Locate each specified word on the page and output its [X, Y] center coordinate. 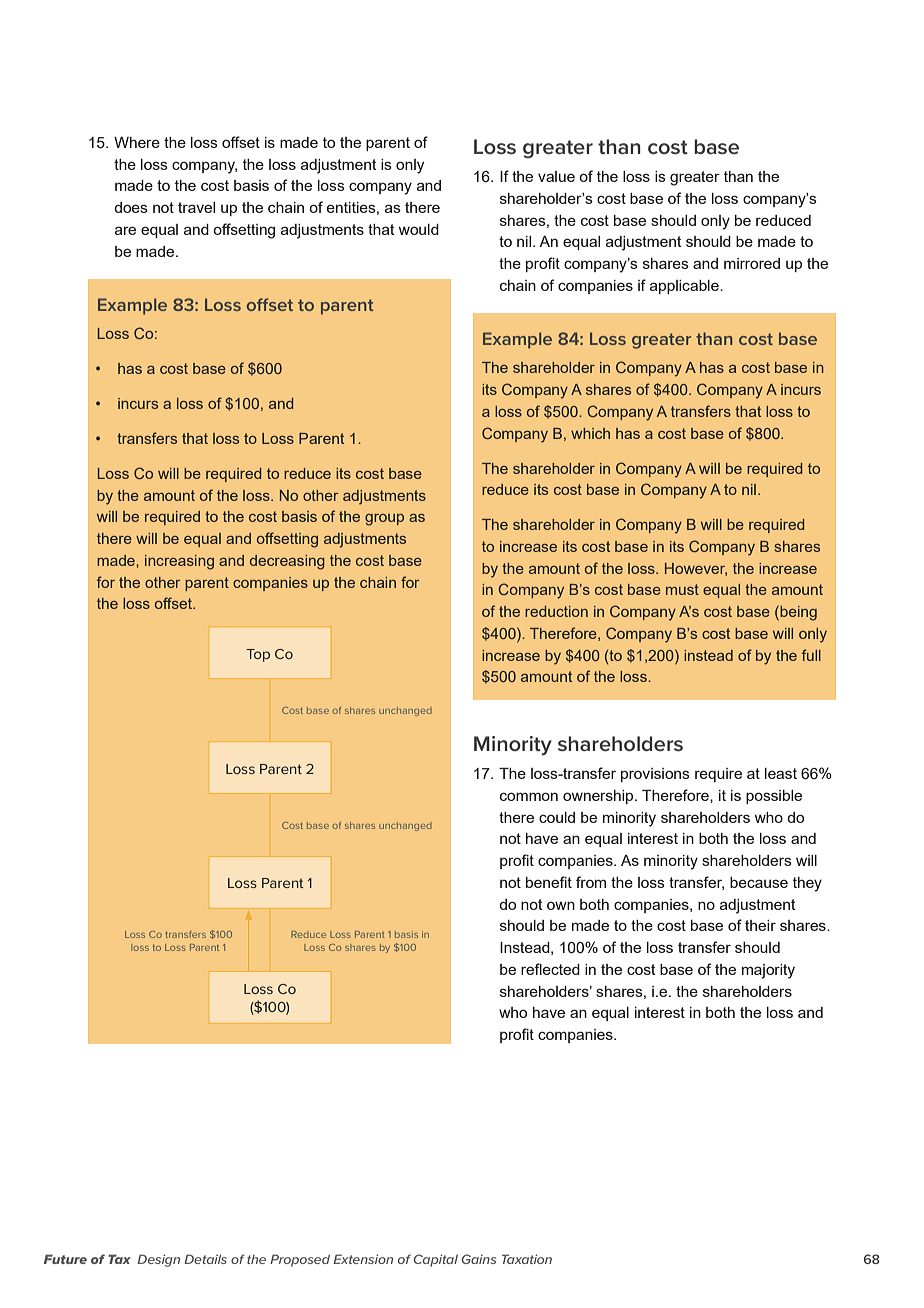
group [384, 520]
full [811, 655]
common [529, 796]
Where [137, 142]
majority [768, 971]
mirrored [752, 263]
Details [205, 1259]
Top [258, 655]
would [419, 229]
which [590, 433]
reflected [550, 969]
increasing [179, 562]
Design [158, 1260]
